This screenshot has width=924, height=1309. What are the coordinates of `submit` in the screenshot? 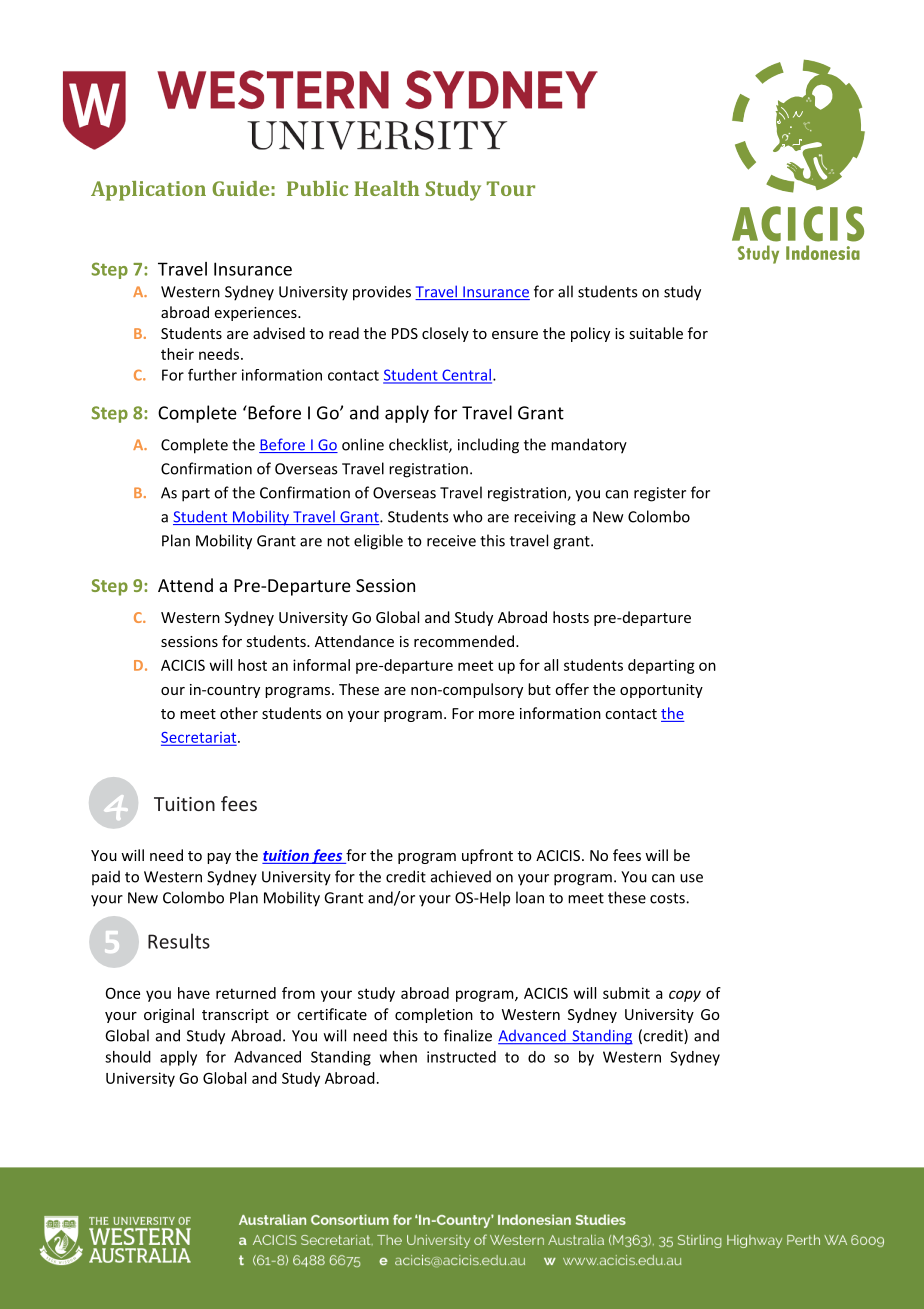 It's located at (626, 993).
